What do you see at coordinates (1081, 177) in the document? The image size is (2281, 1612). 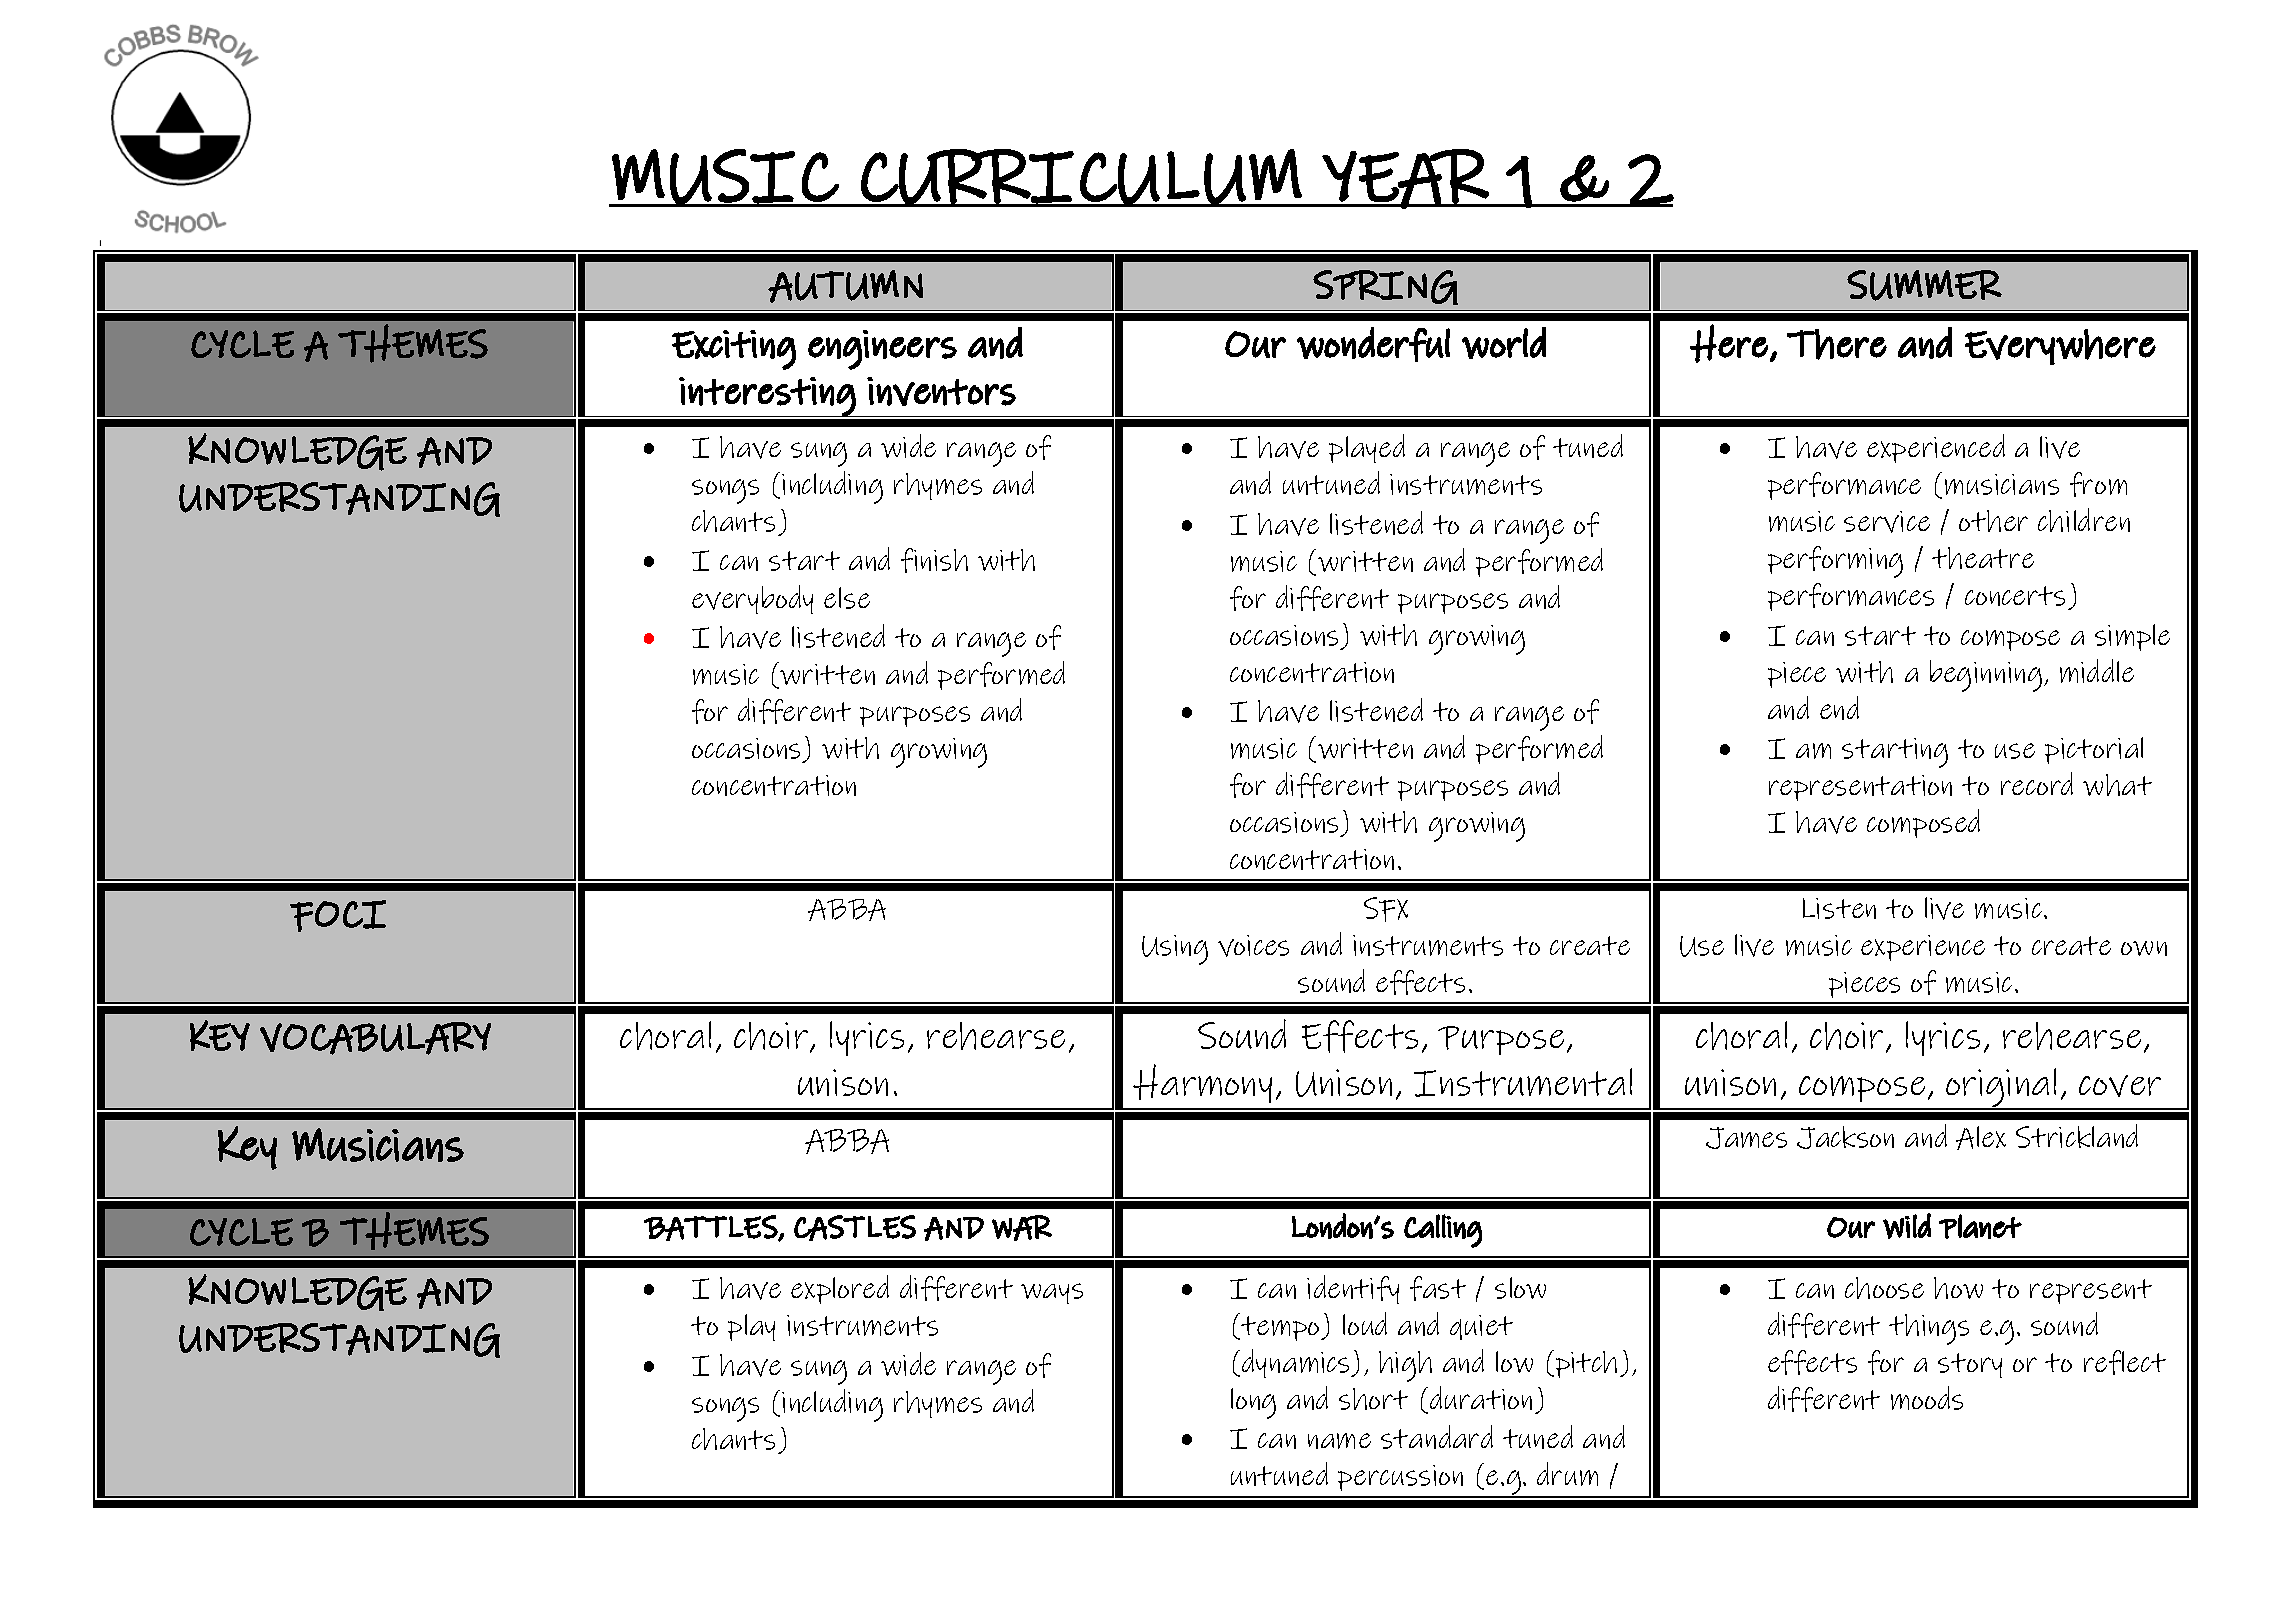 I see `CURRICULUM` at bounding box center [1081, 177].
